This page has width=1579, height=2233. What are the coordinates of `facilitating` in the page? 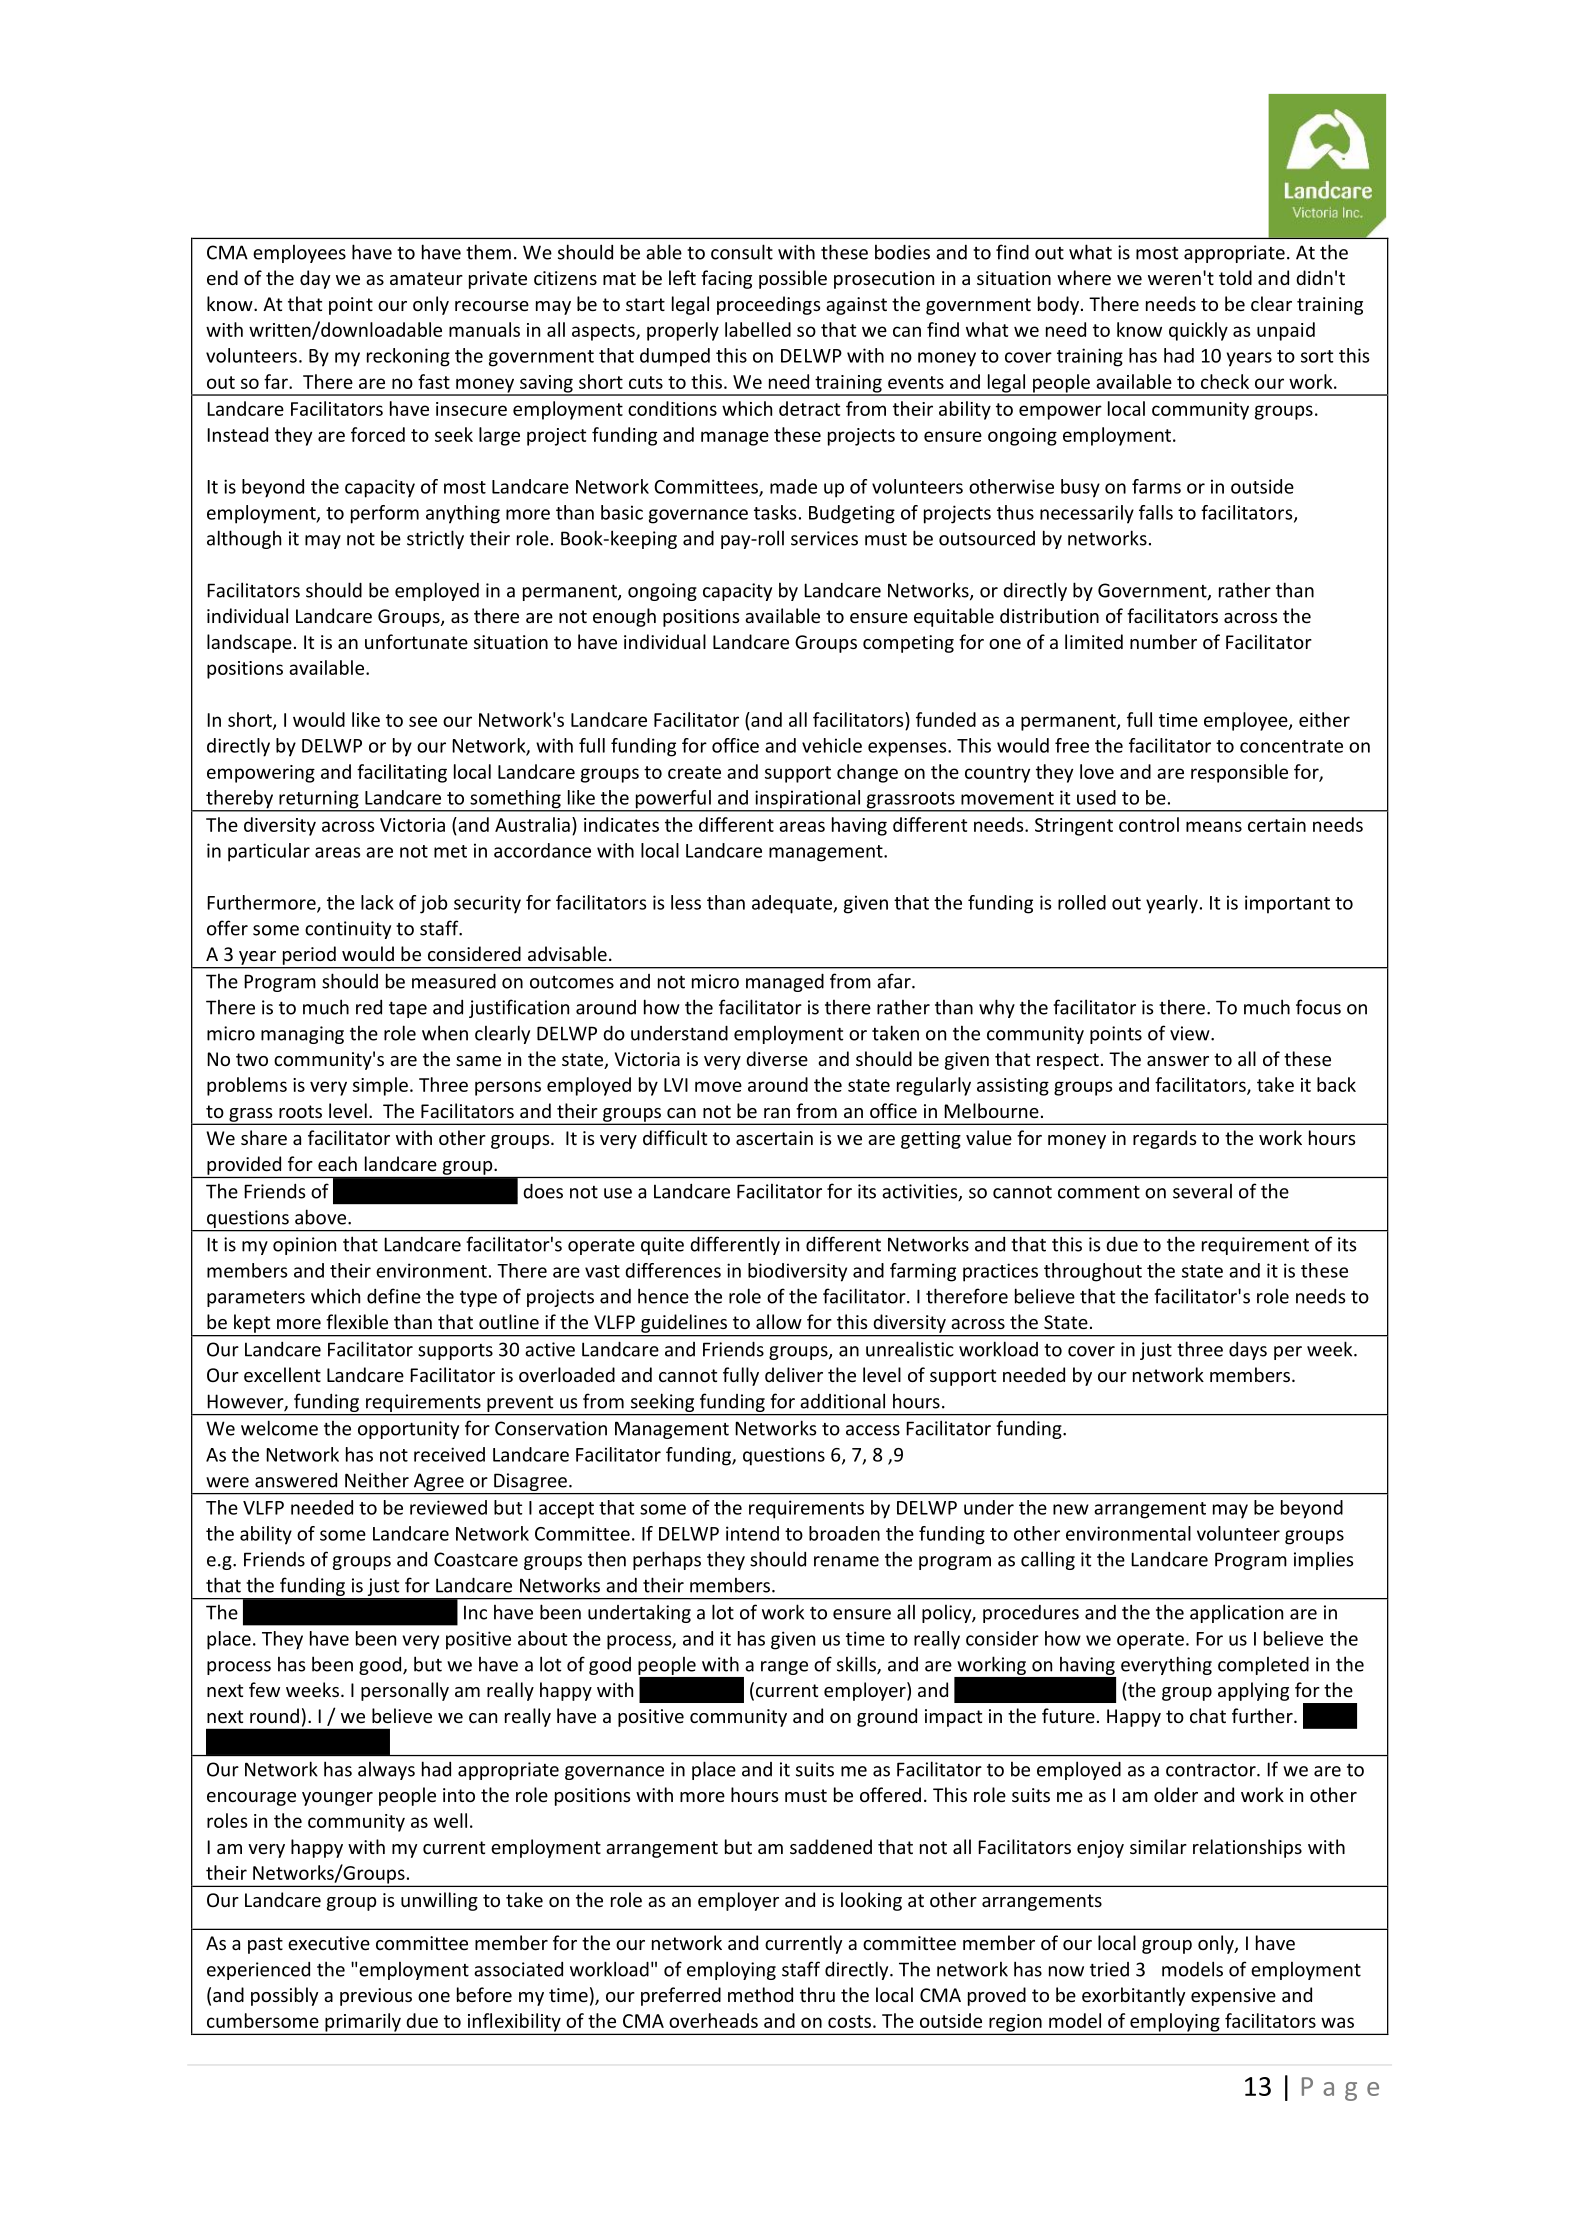 It's located at (402, 773).
